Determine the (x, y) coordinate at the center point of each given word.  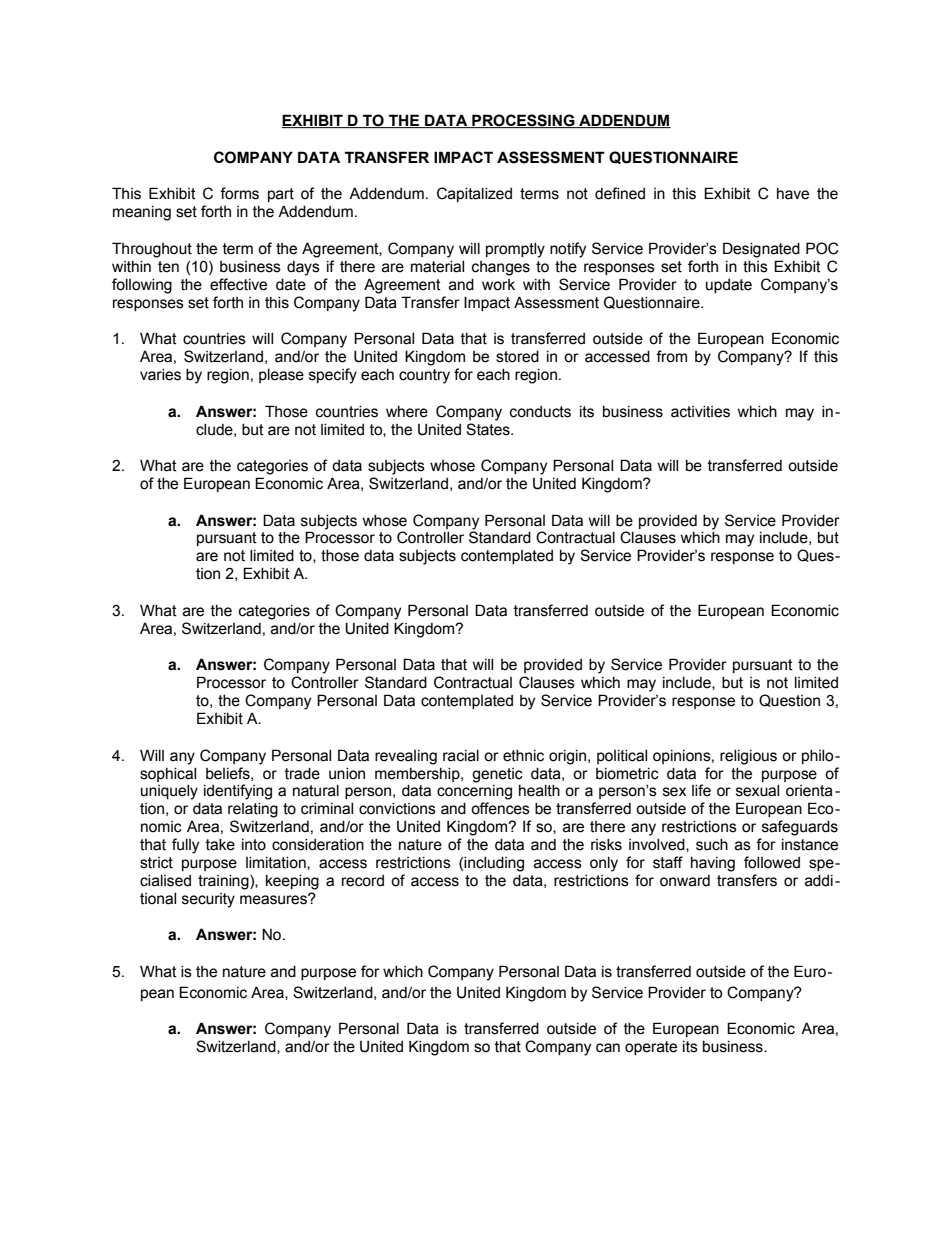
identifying (238, 792)
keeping (292, 882)
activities (700, 412)
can (608, 1048)
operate (651, 1048)
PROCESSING (523, 121)
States (489, 429)
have (793, 194)
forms (239, 193)
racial (461, 756)
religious (748, 757)
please (281, 376)
